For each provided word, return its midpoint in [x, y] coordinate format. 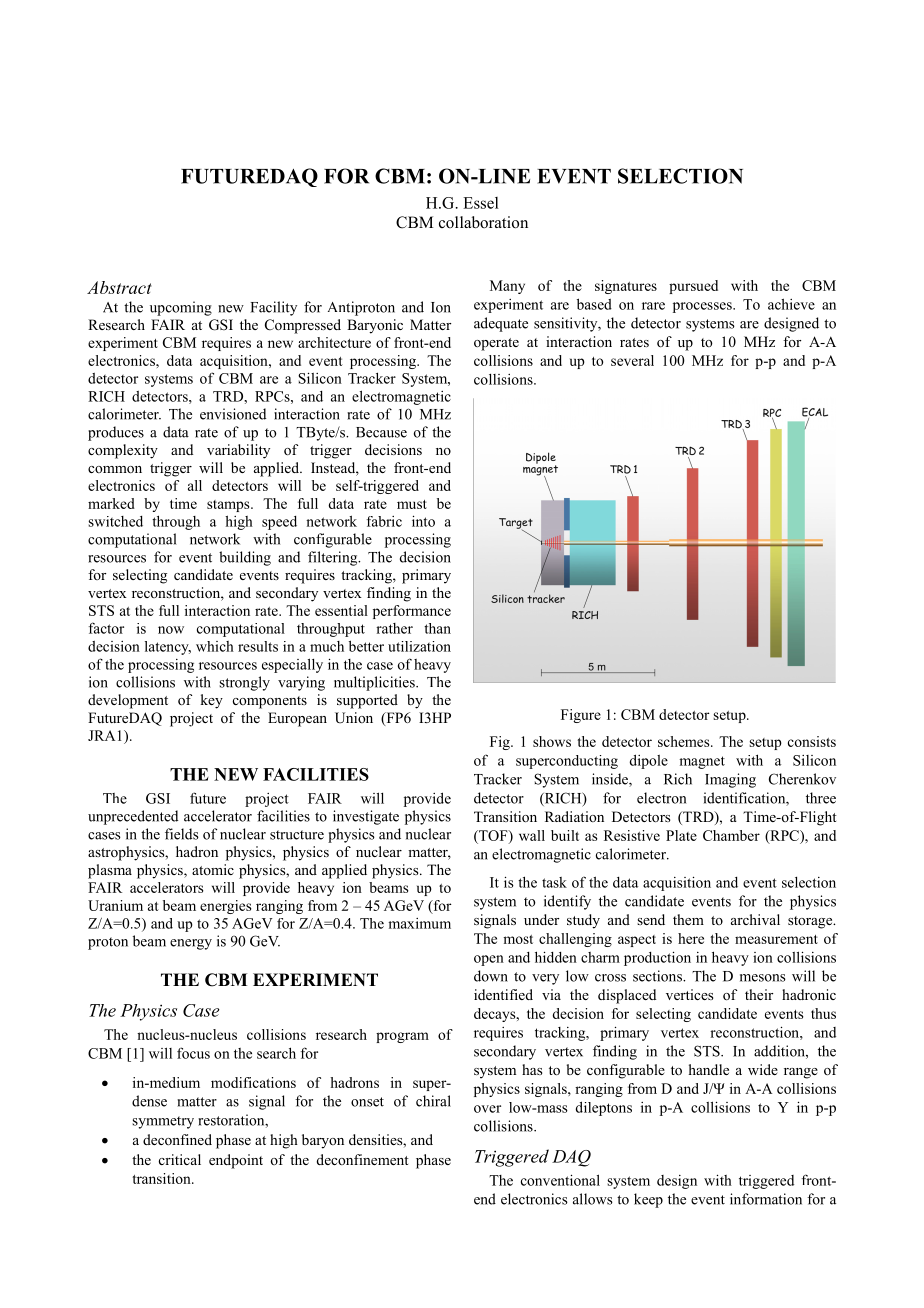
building [245, 558]
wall [532, 835]
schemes [685, 741]
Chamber [731, 835]
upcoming [181, 308]
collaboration [483, 222]
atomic [213, 869]
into [423, 521]
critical [180, 1159]
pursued [693, 287]
